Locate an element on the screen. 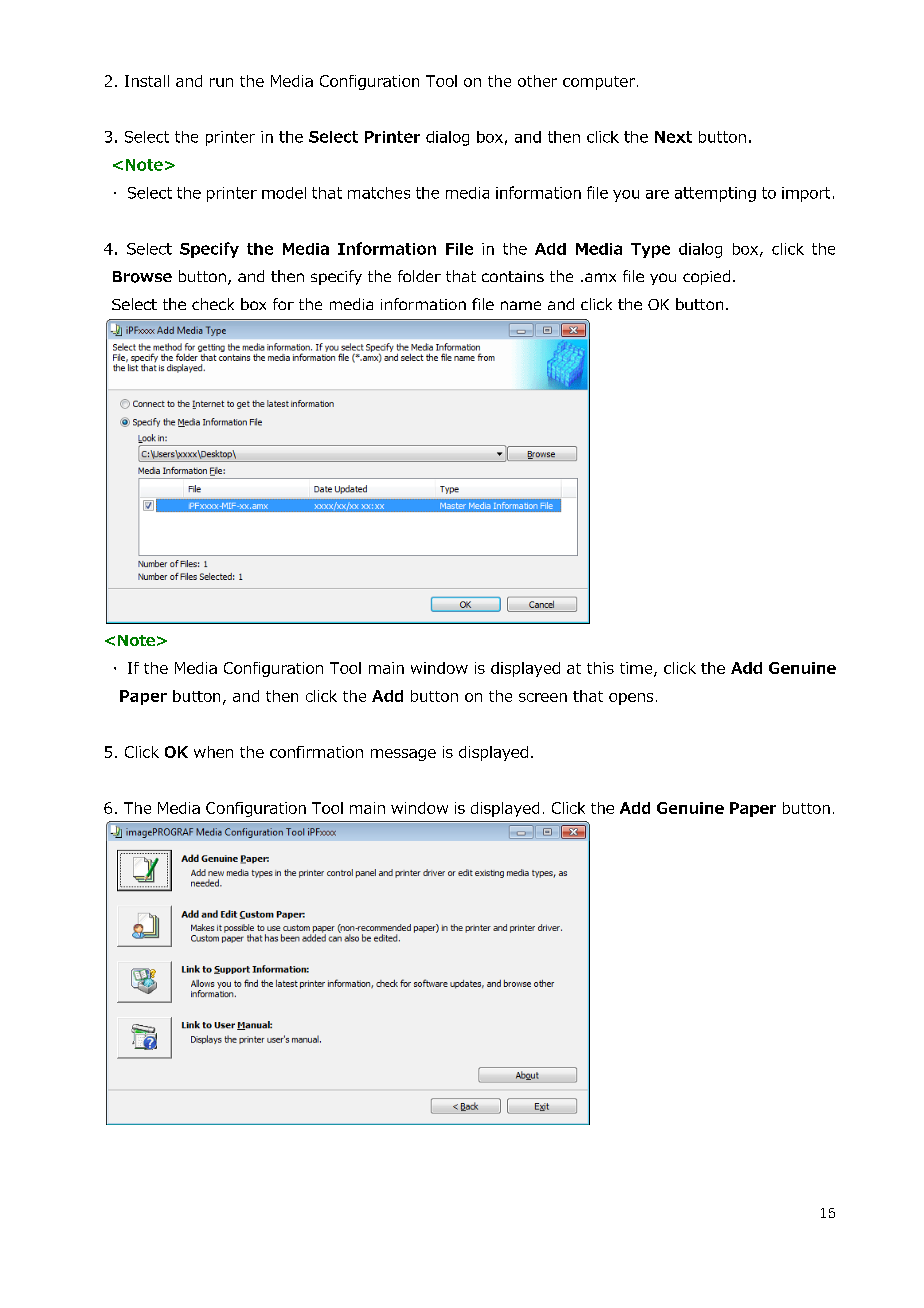 The width and height of the screenshot is (924, 1308). Next is located at coordinates (673, 137).
